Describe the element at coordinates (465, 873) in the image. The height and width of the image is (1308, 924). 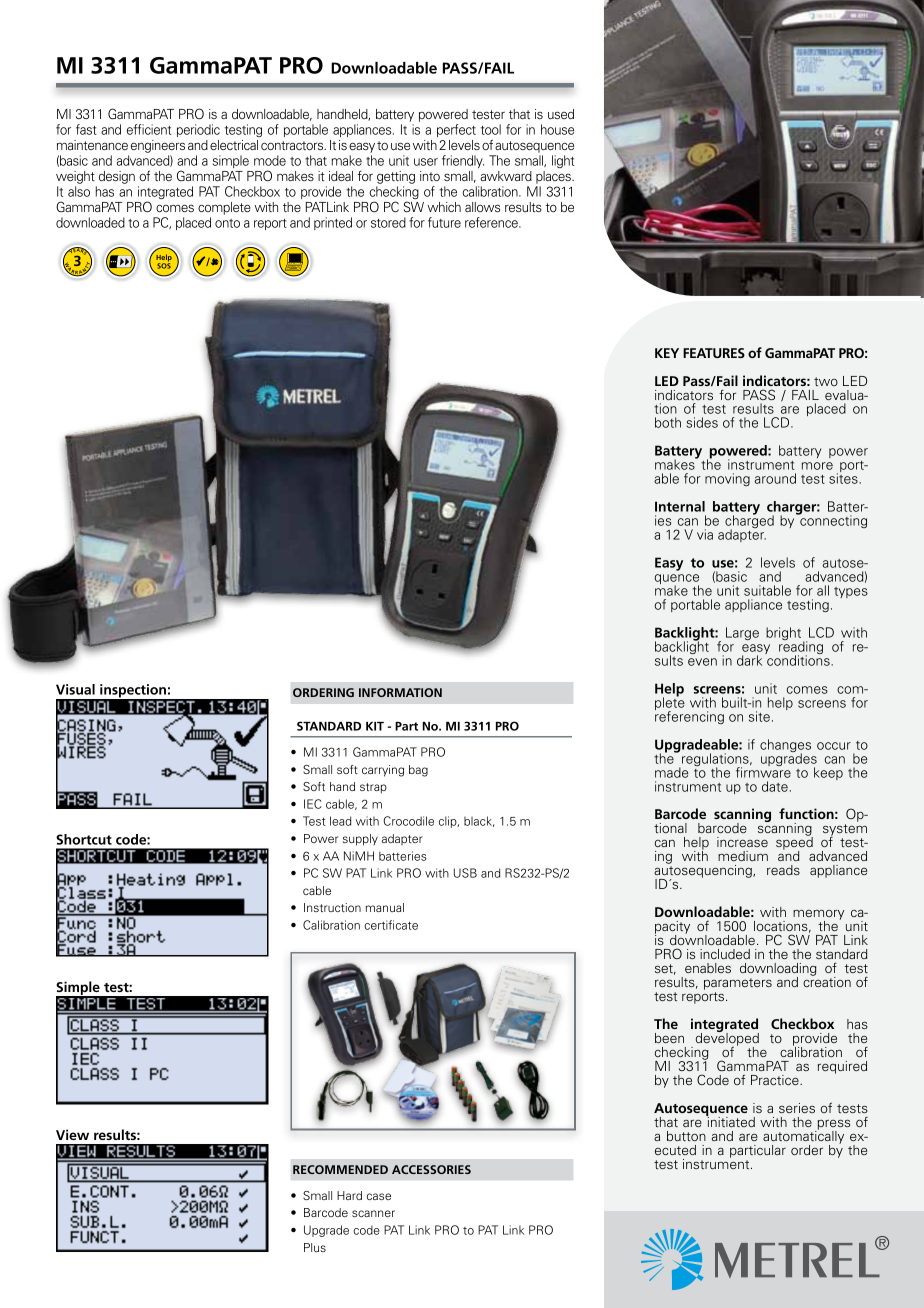
I see `USB` at that location.
